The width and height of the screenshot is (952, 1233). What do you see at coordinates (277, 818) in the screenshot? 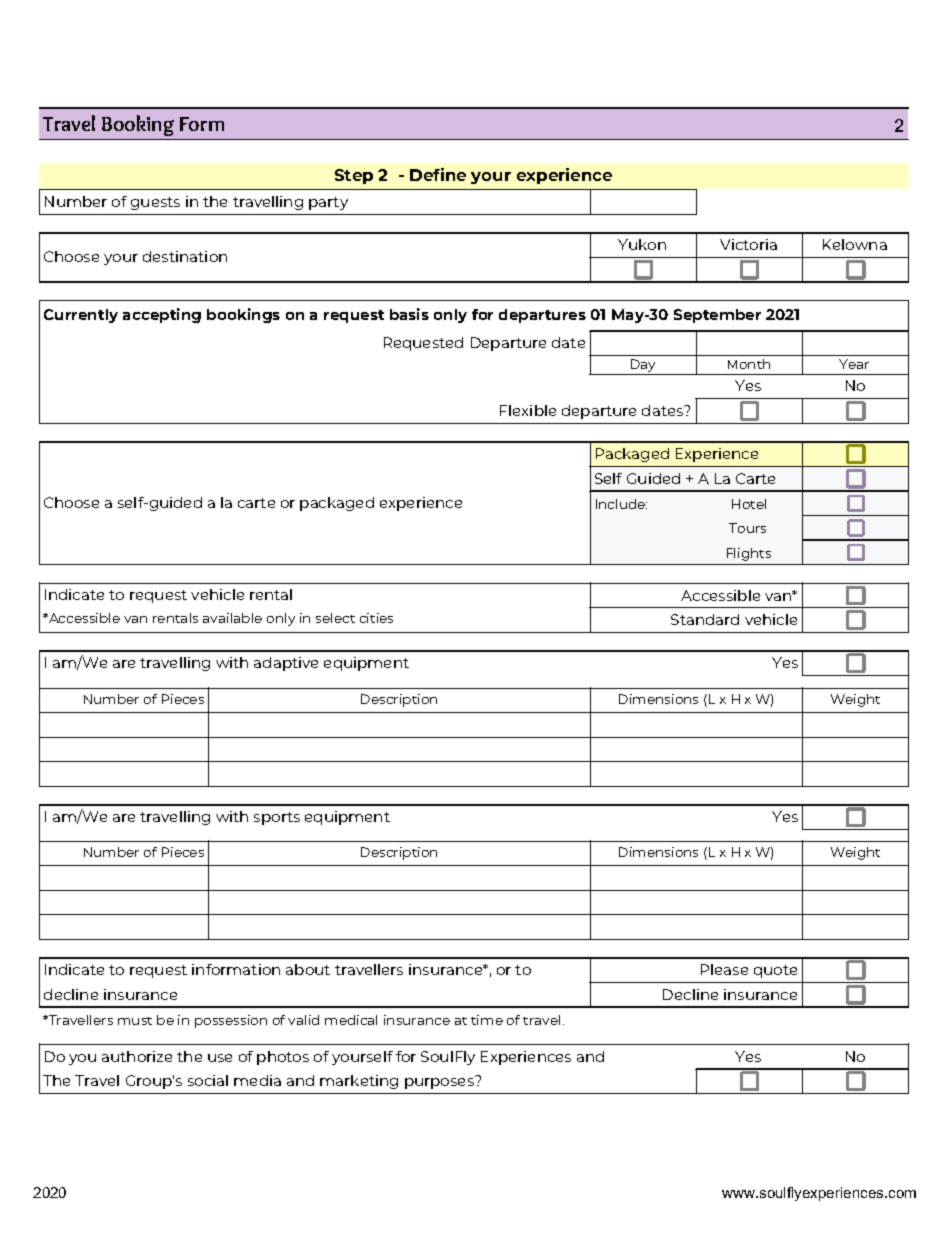
I see `sports` at bounding box center [277, 818].
